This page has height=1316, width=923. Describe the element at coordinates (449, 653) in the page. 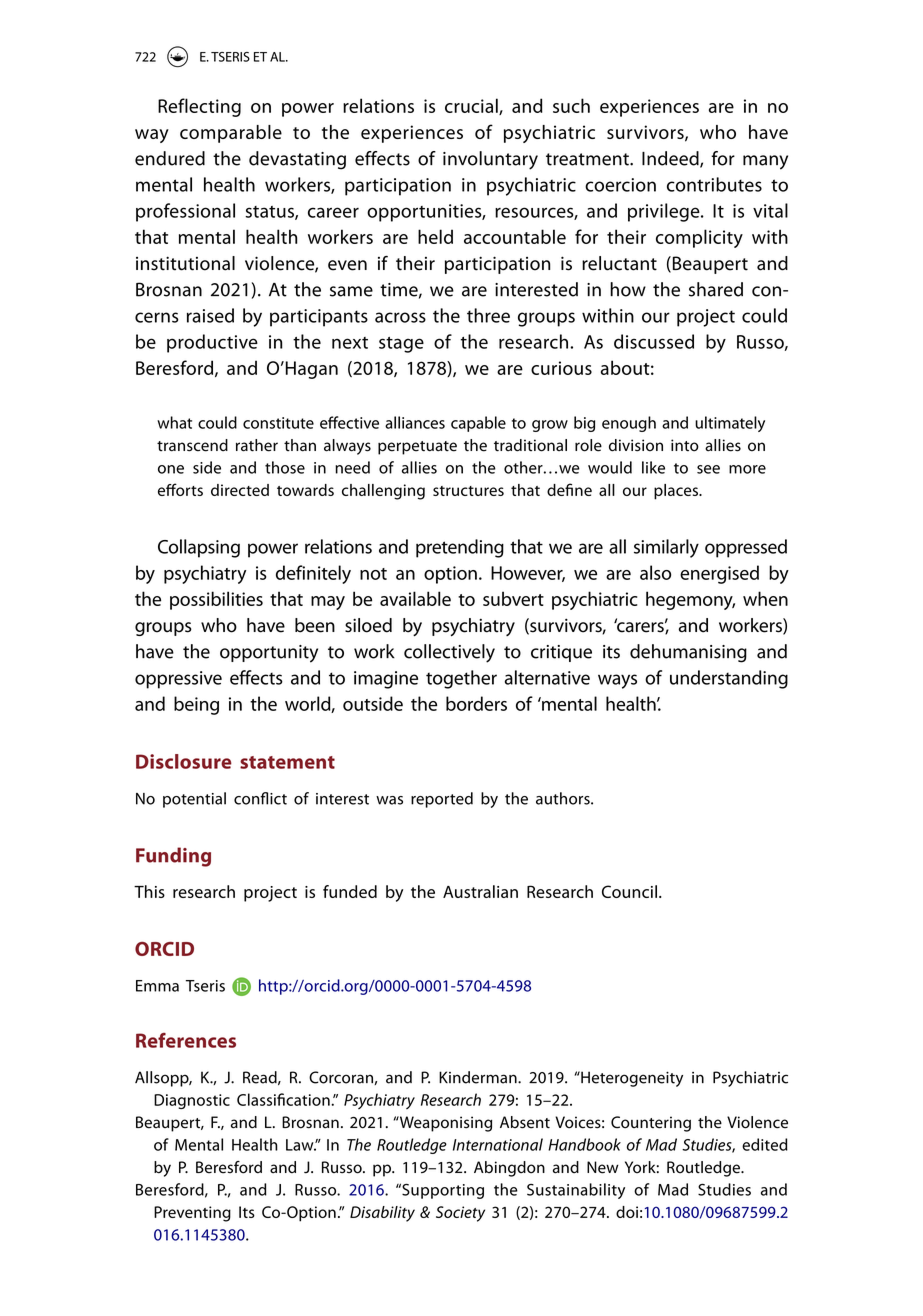

I see `collectively` at that location.
